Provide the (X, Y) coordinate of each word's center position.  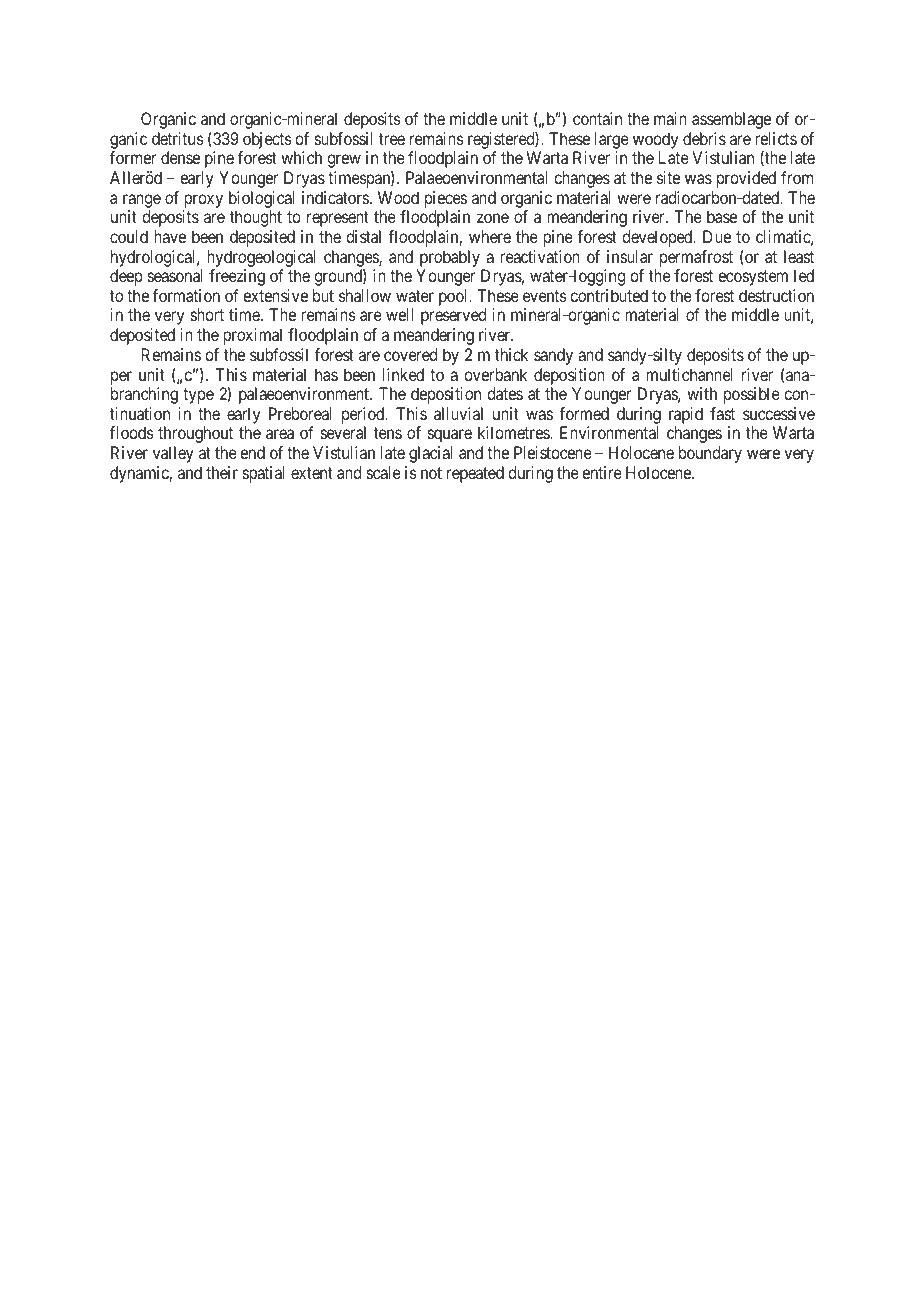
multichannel (689, 374)
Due (717, 236)
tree (392, 139)
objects (267, 140)
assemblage (731, 120)
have (170, 236)
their (222, 472)
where (490, 236)
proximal (252, 336)
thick (511, 354)
